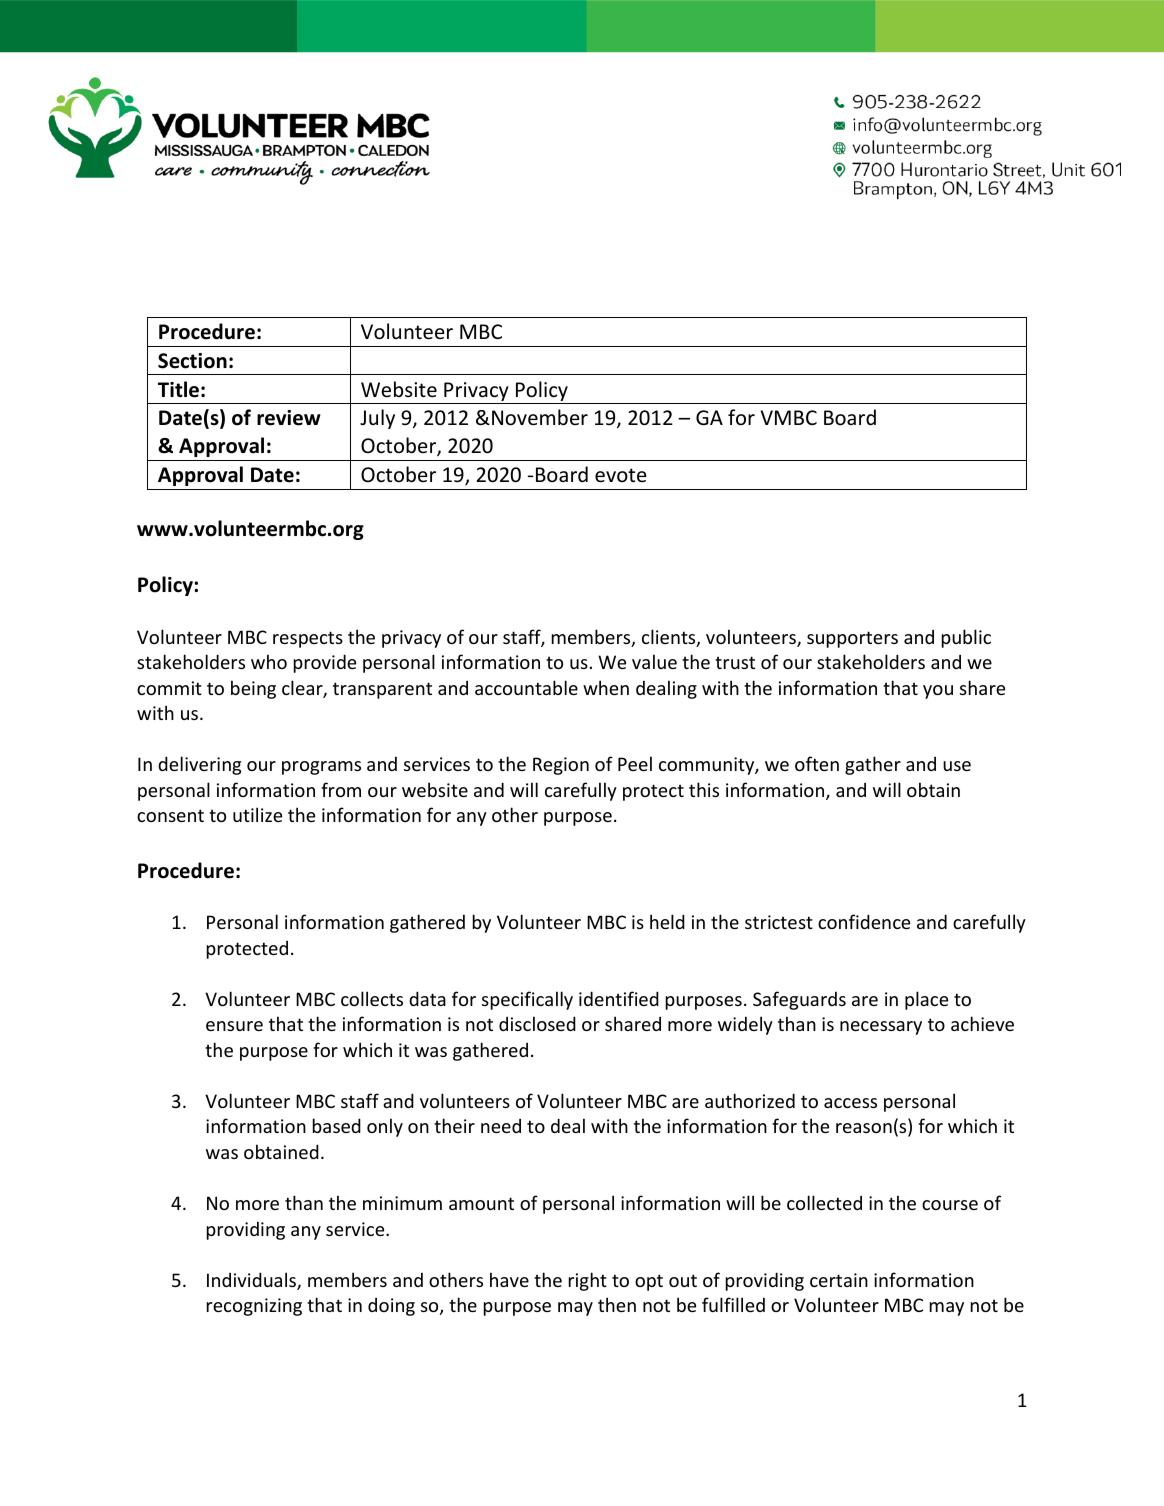 Image resolution: width=1164 pixels, height=1506 pixels. What do you see at coordinates (606, 687) in the image?
I see `when` at bounding box center [606, 687].
